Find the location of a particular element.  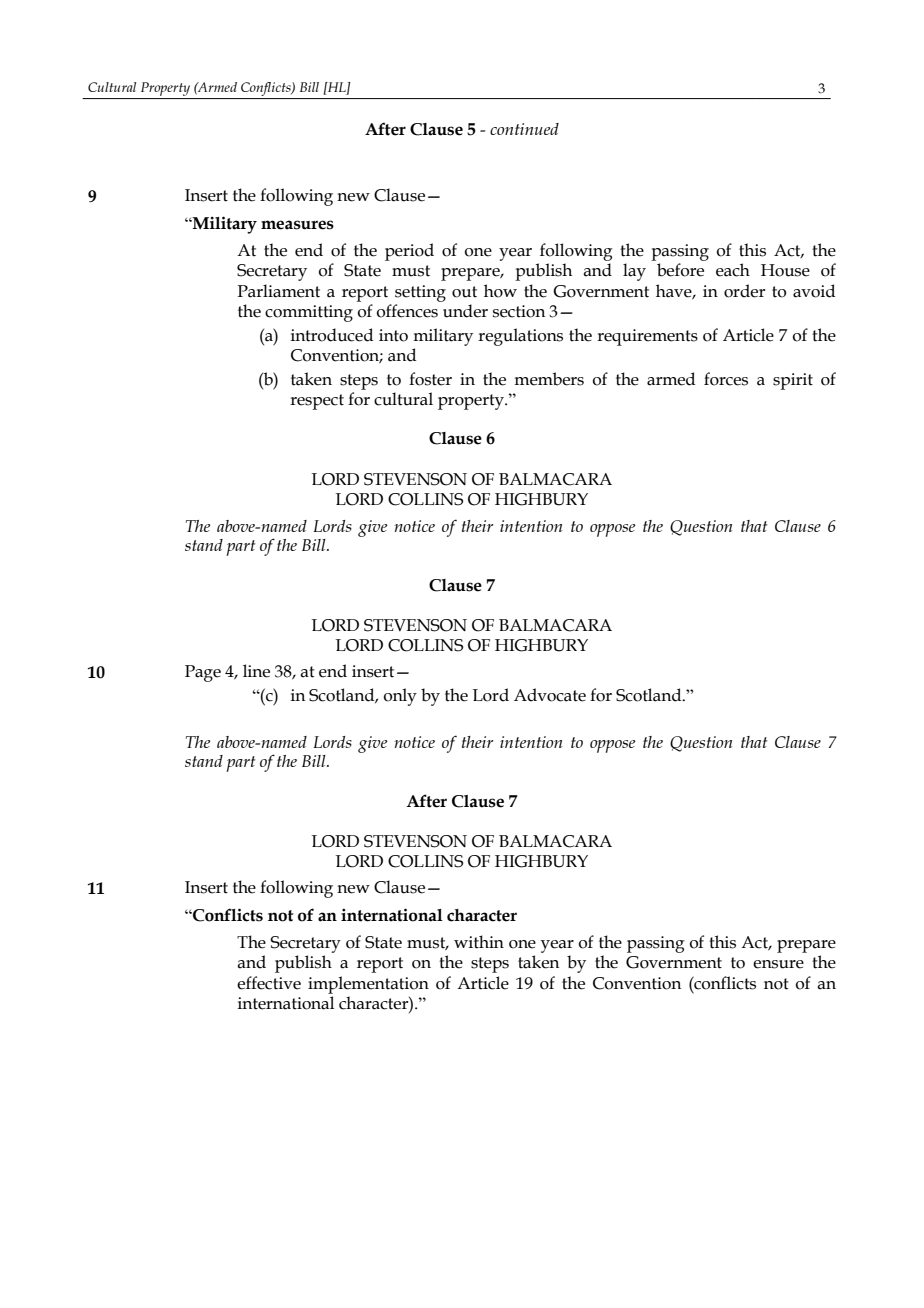

Advocate is located at coordinates (550, 695).
